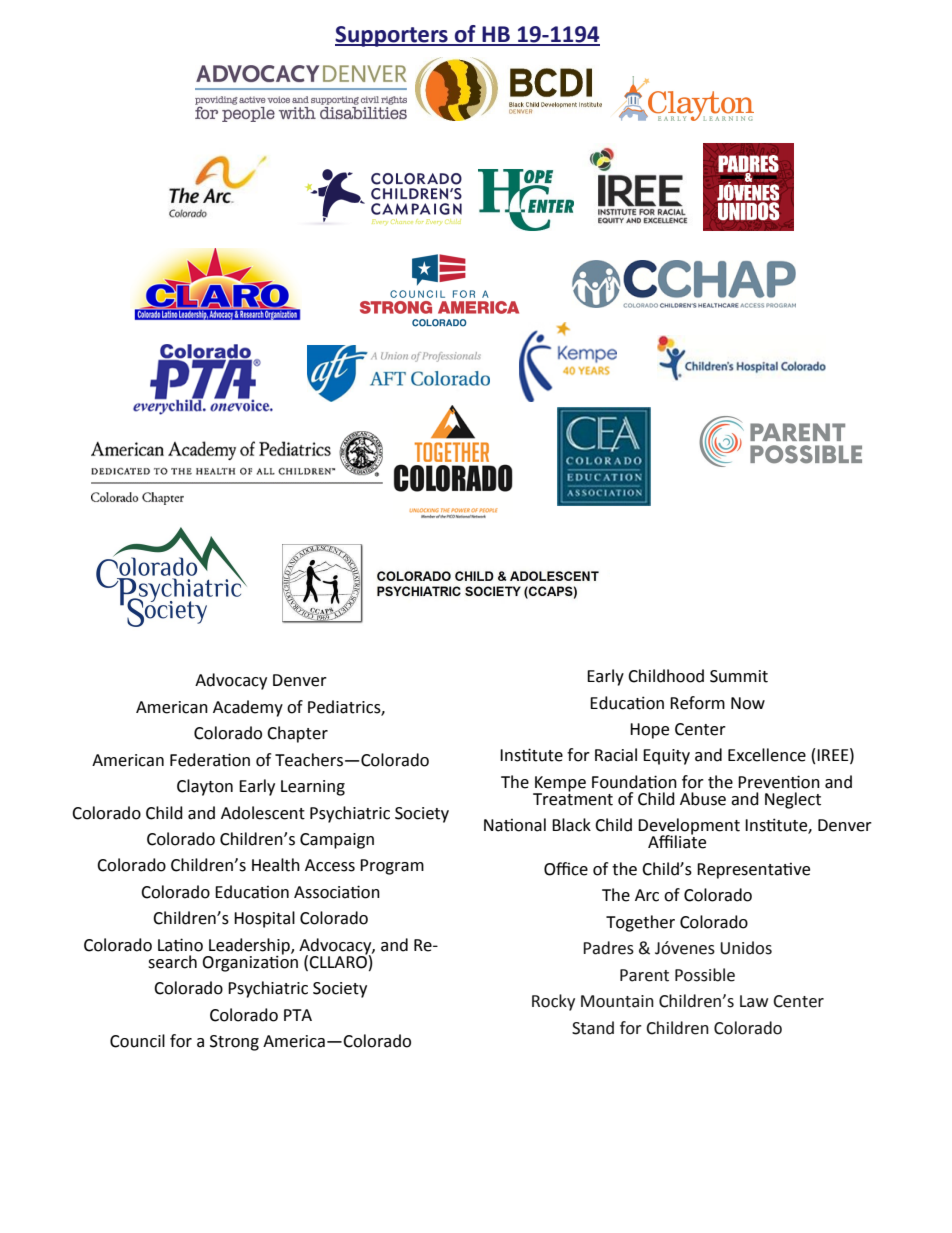  Describe the element at coordinates (649, 731) in the screenshot. I see `Hope` at that location.
